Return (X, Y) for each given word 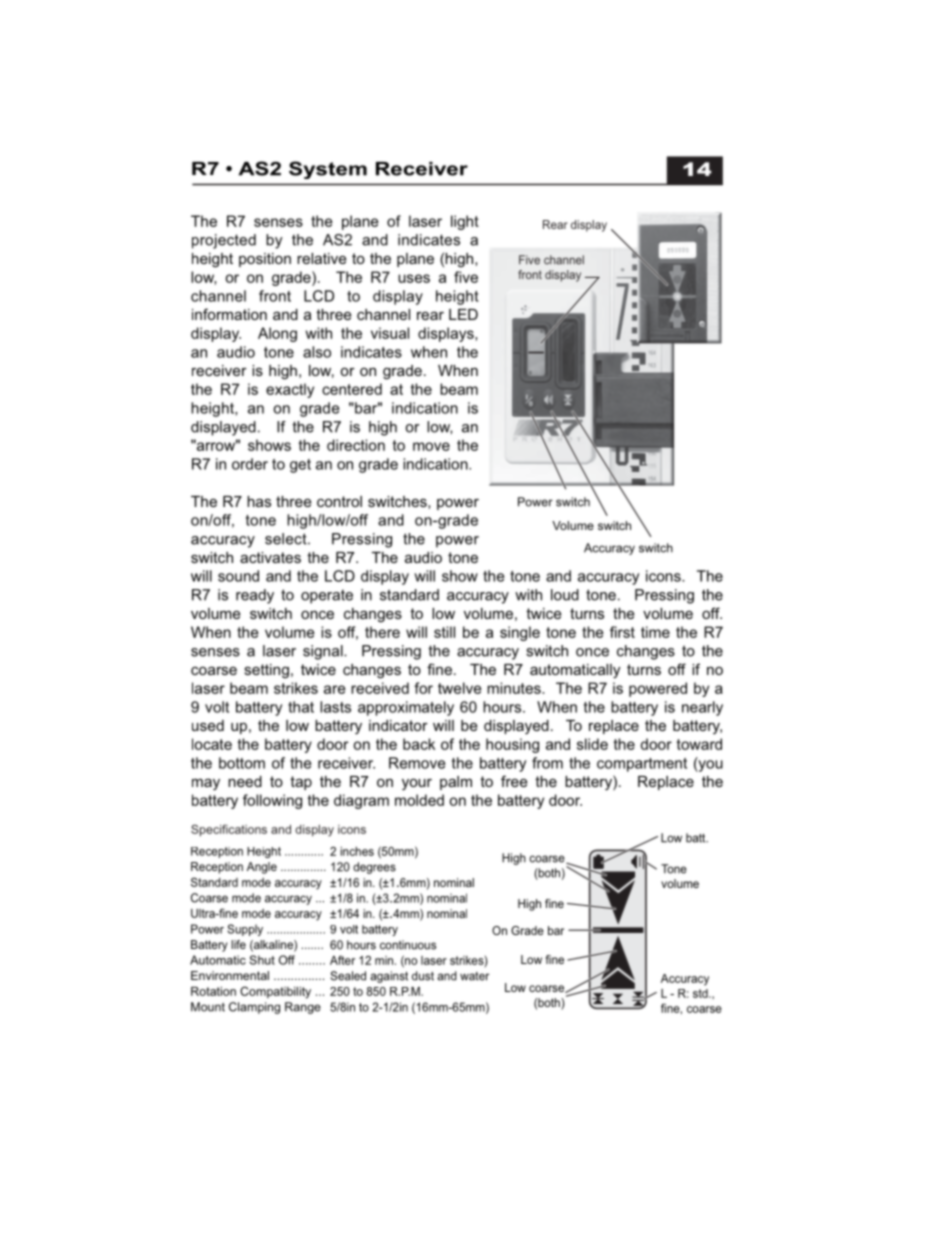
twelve (460, 688)
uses (414, 278)
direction (356, 445)
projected (224, 241)
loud (565, 595)
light (465, 222)
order (250, 464)
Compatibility (275, 992)
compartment (642, 765)
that (301, 707)
